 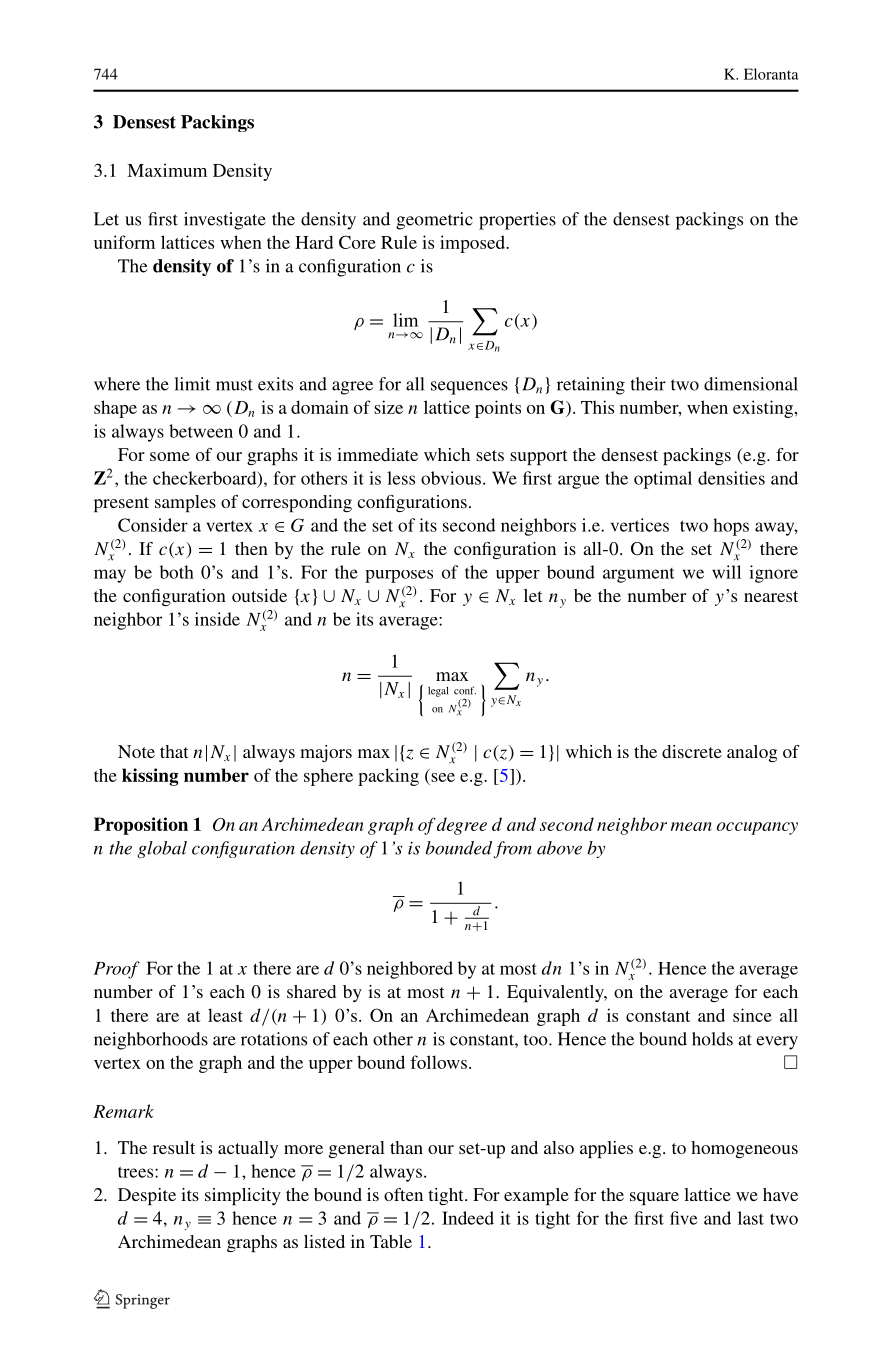 What do you see at coordinates (692, 751) in the screenshot?
I see `discrete` at bounding box center [692, 751].
